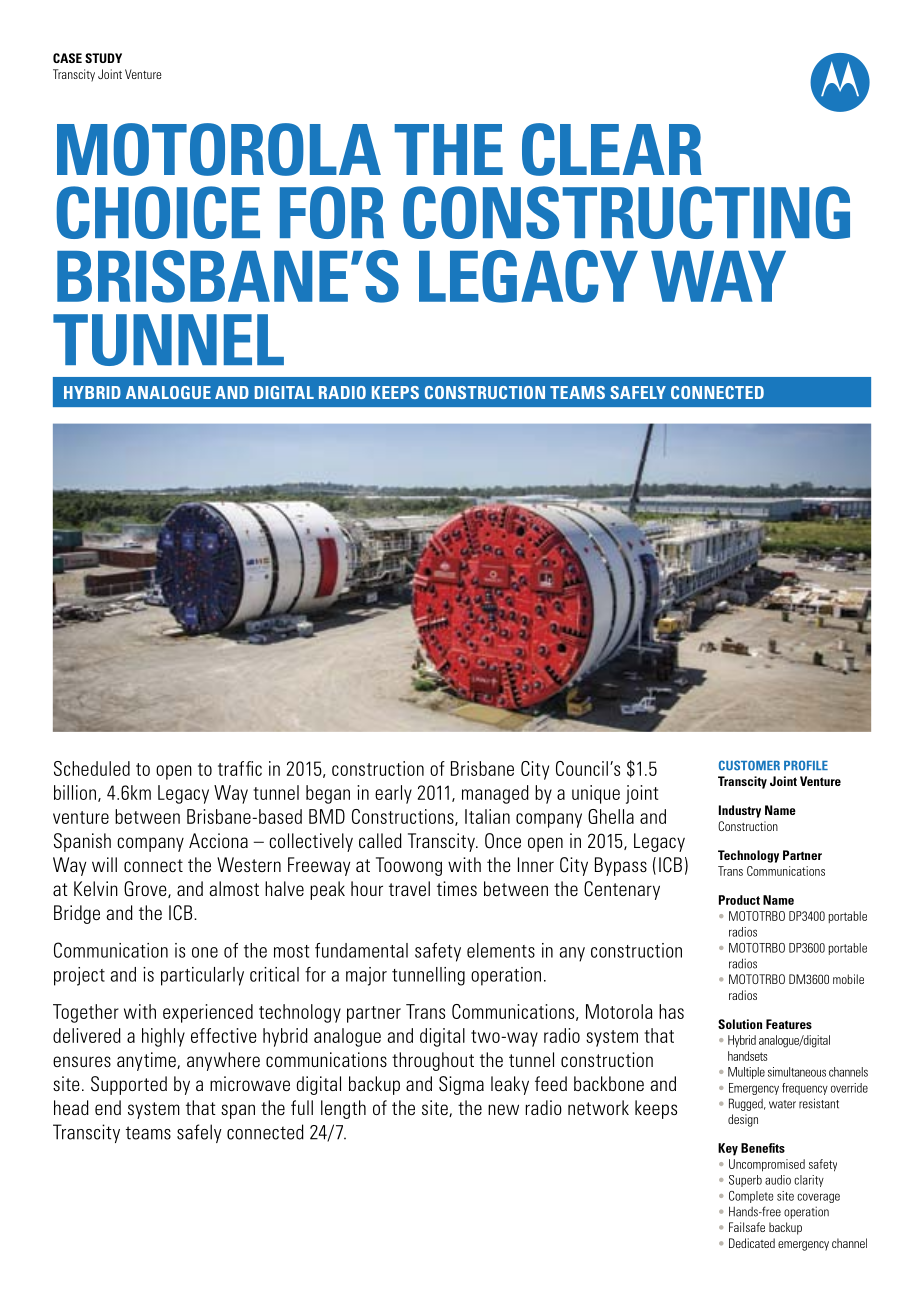  Describe the element at coordinates (749, 765) in the screenshot. I see `Customer` at that location.
